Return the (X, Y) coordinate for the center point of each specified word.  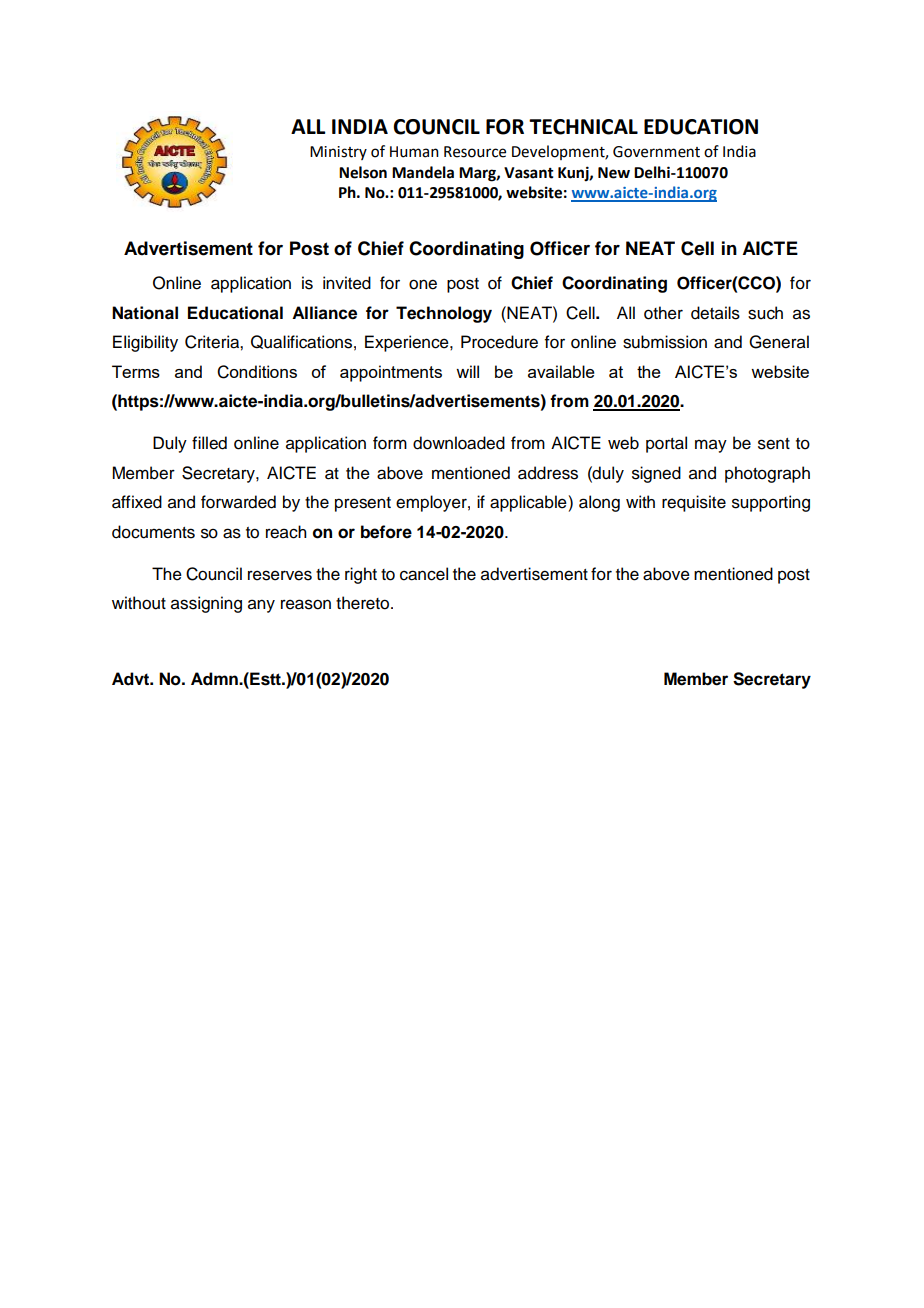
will (467, 371)
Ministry (338, 153)
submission (665, 342)
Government (656, 152)
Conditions (257, 372)
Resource (475, 152)
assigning (206, 604)
